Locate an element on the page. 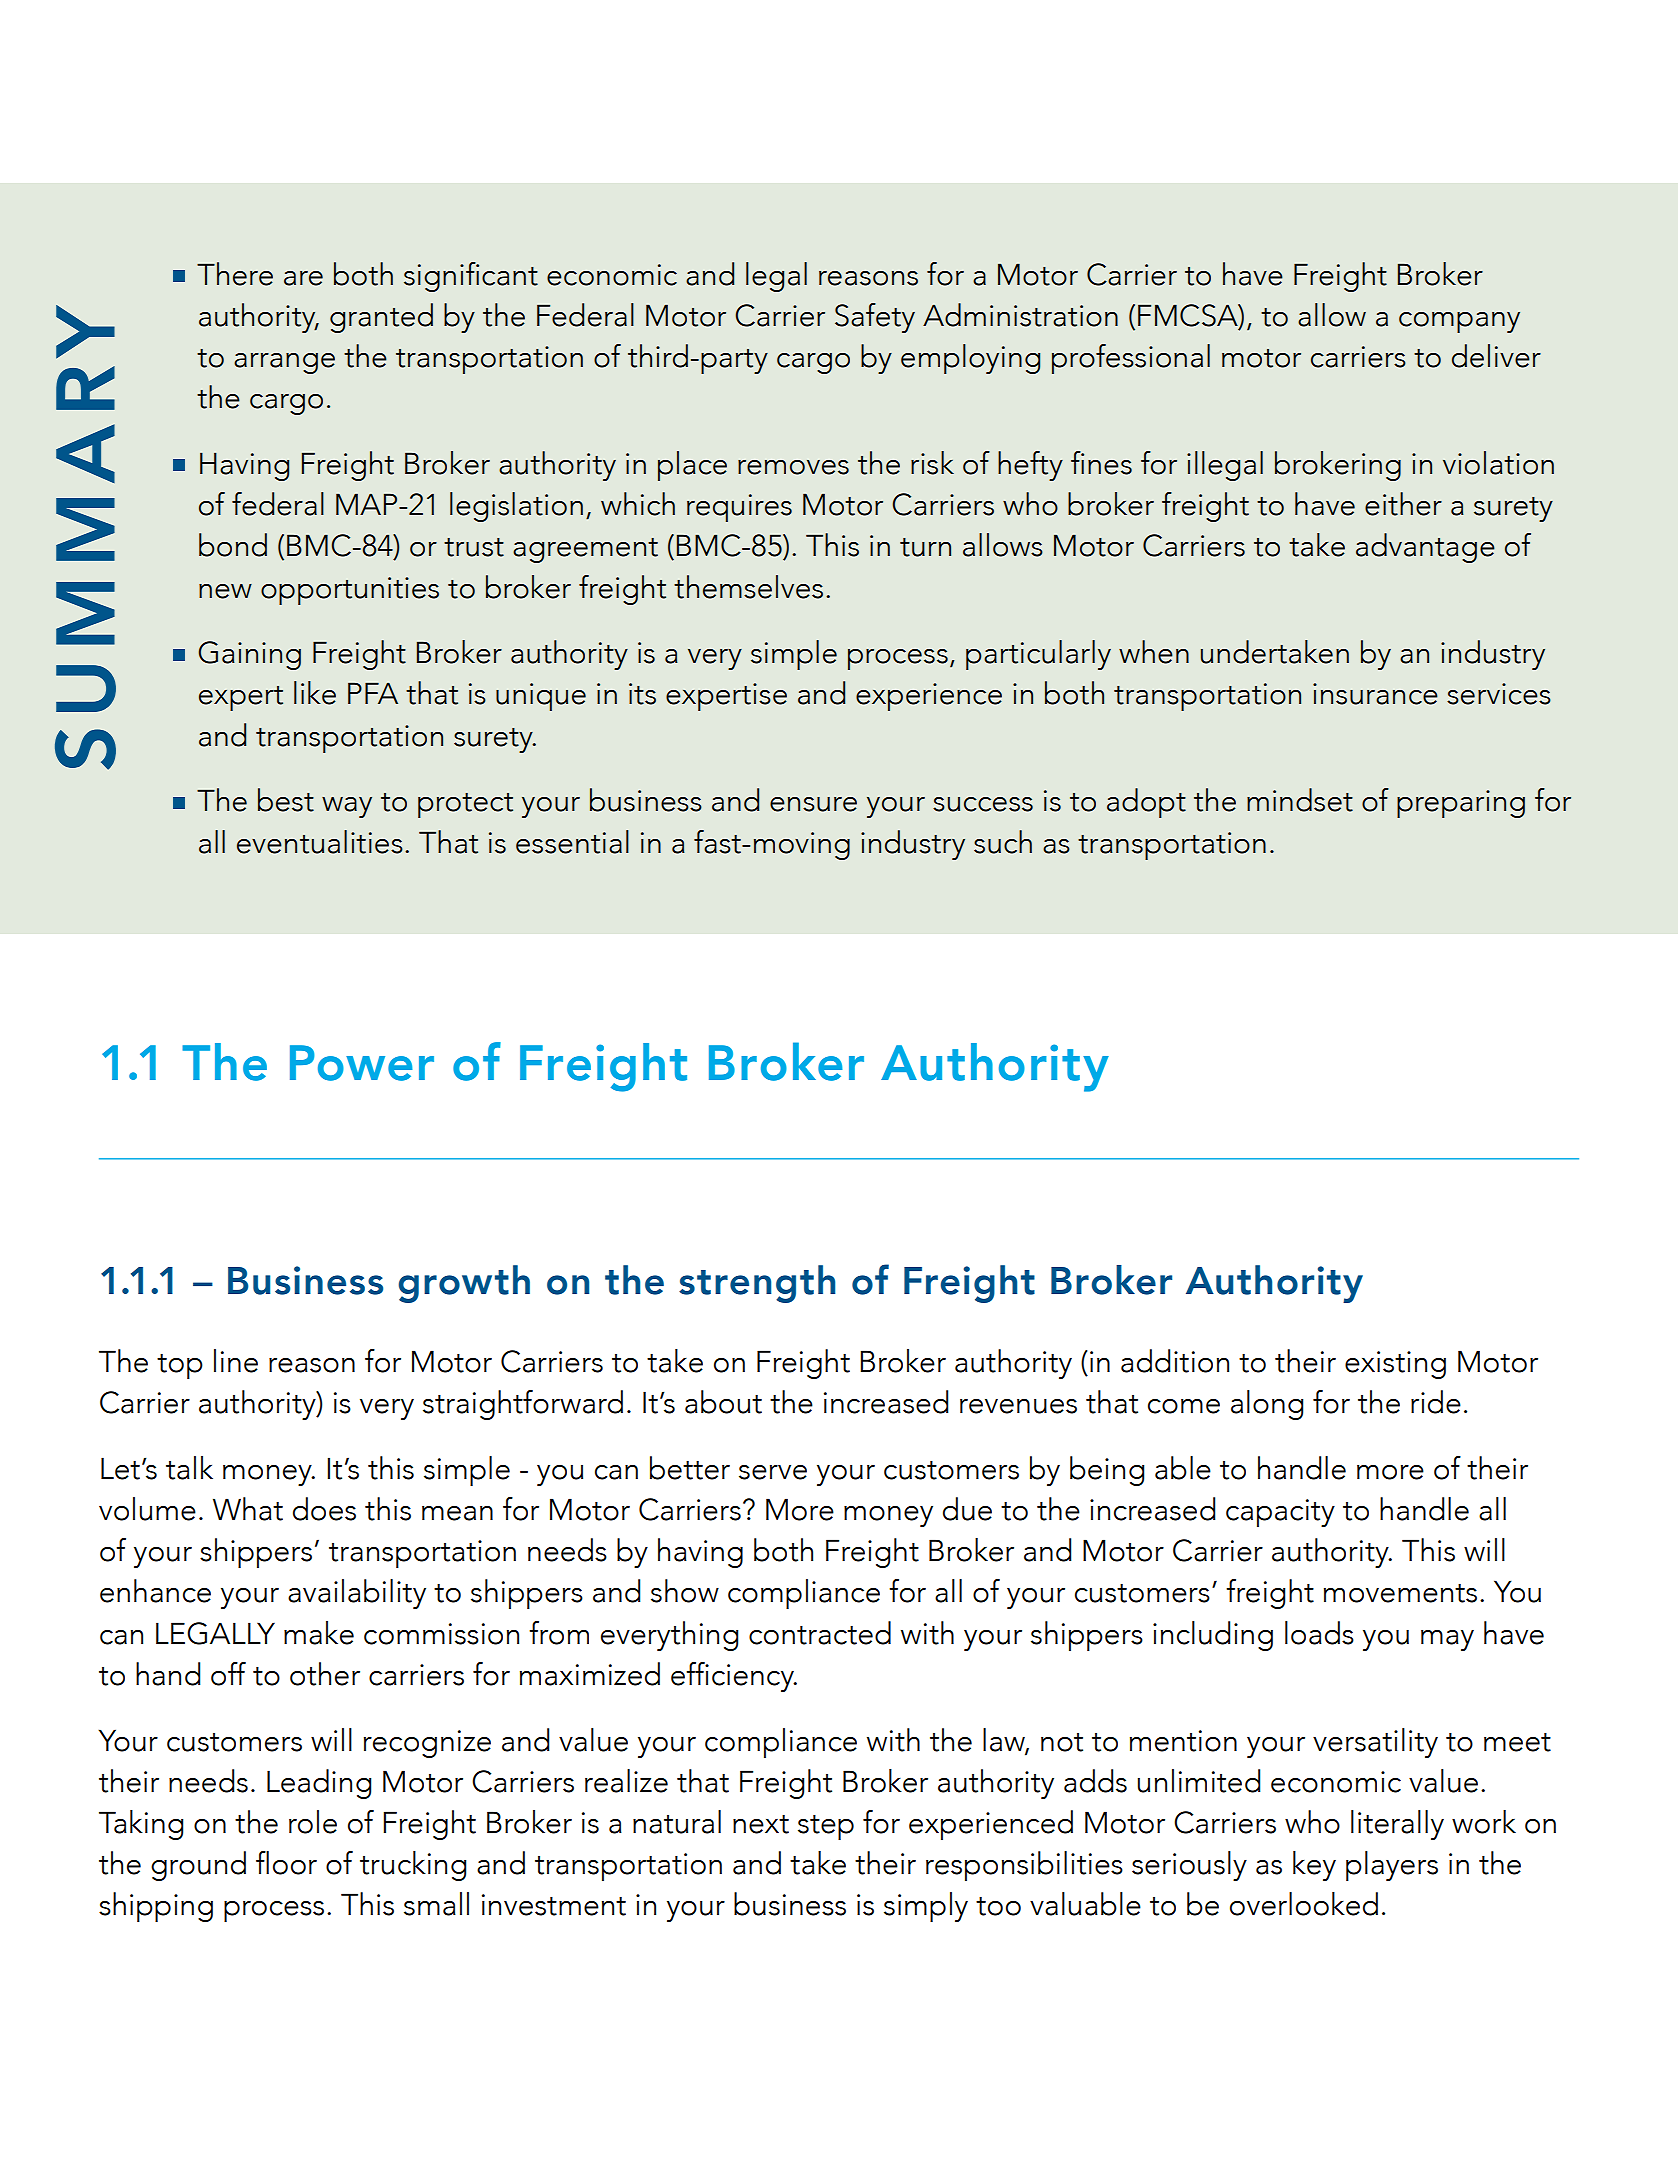 The width and height of the document is (1678, 2172). step is located at coordinates (826, 1827).
